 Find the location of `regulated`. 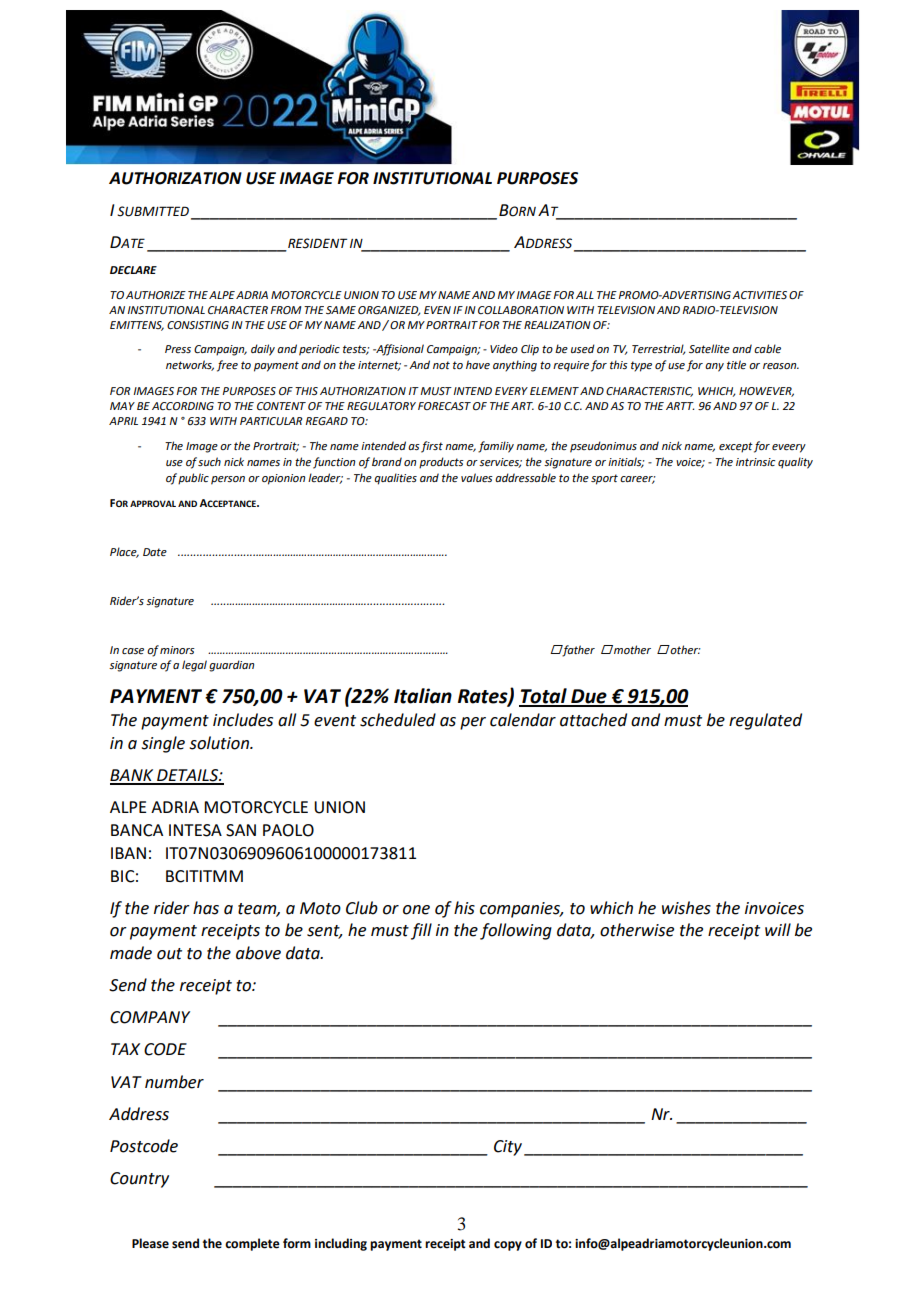

regulated is located at coordinates (765, 721).
